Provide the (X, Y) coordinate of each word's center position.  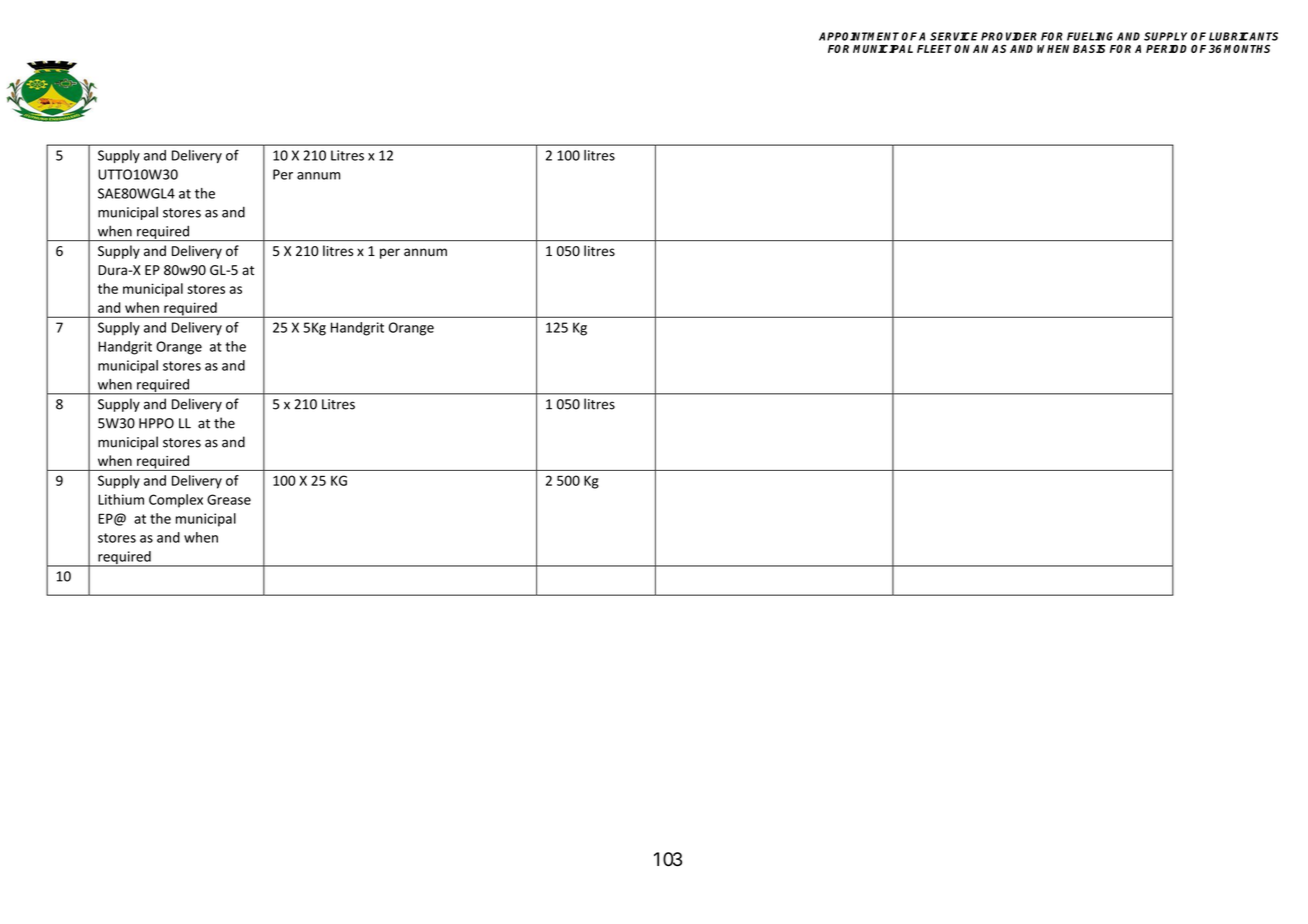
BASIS (1089, 49)
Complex (176, 501)
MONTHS (1247, 49)
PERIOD (1166, 49)
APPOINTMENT (859, 36)
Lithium (121, 499)
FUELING (1090, 36)
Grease (229, 499)
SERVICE (954, 36)
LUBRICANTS (1243, 36)
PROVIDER (1009, 36)
